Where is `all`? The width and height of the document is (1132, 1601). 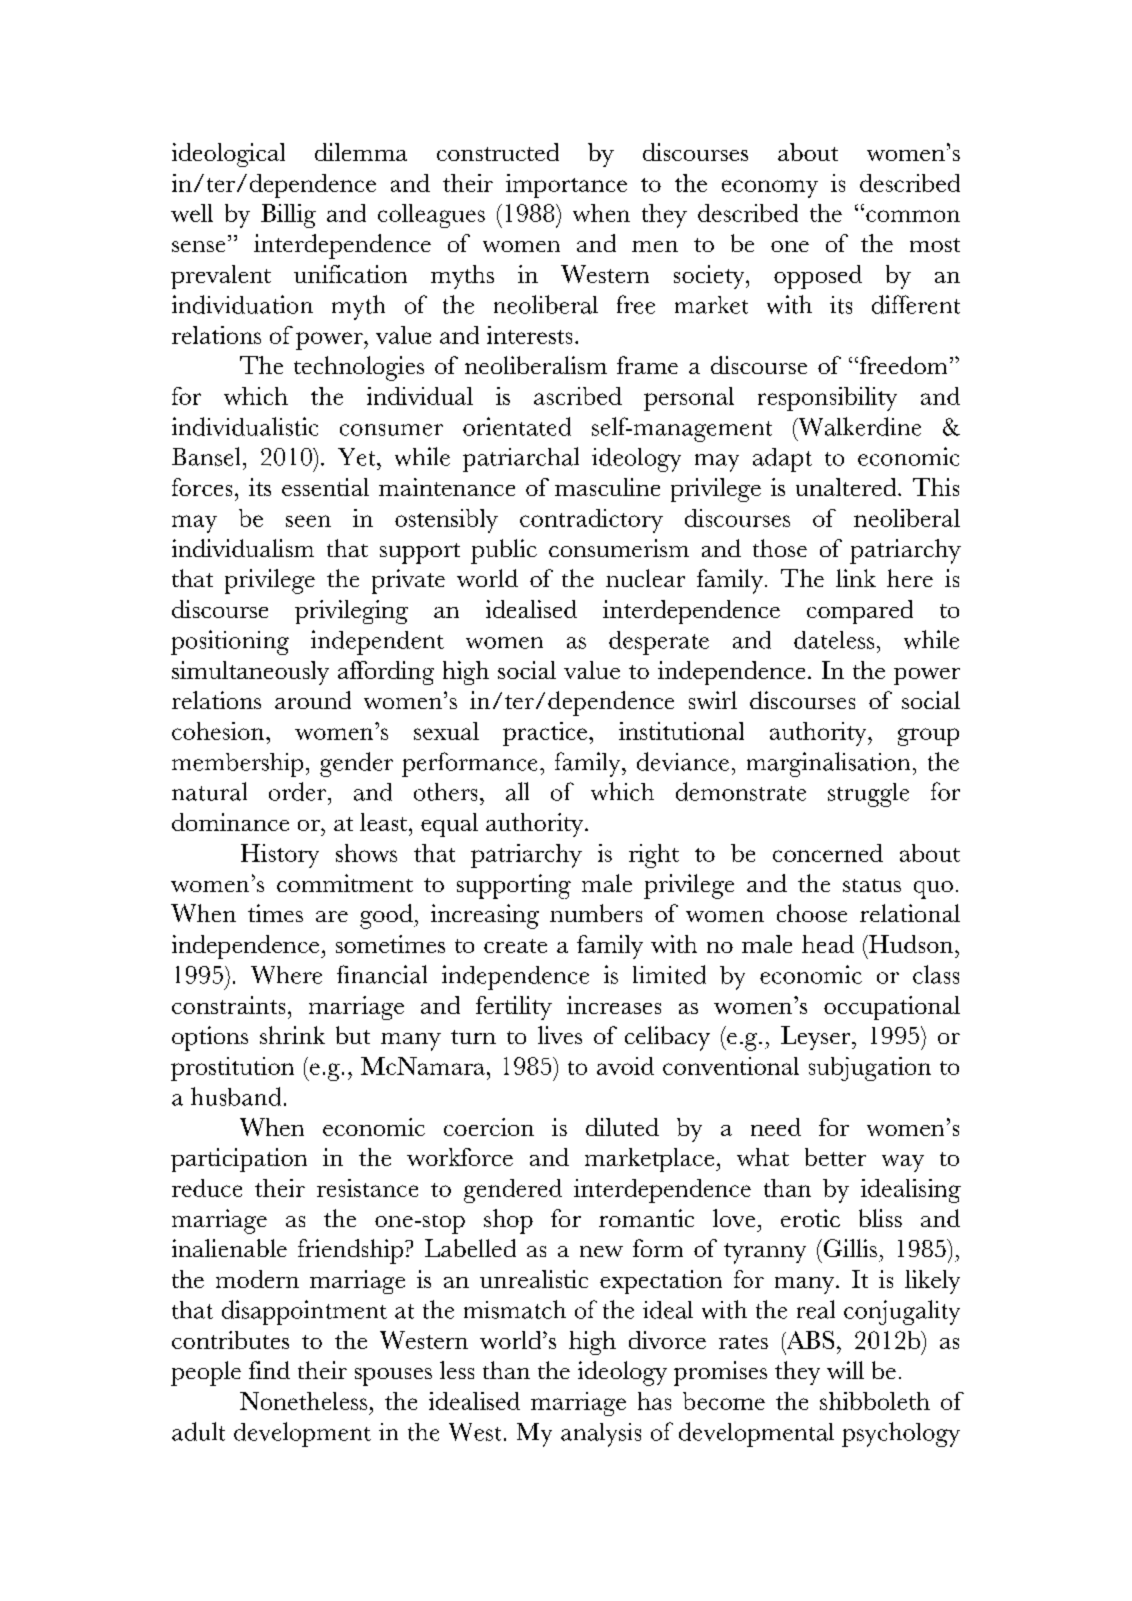
all is located at coordinates (517, 791).
